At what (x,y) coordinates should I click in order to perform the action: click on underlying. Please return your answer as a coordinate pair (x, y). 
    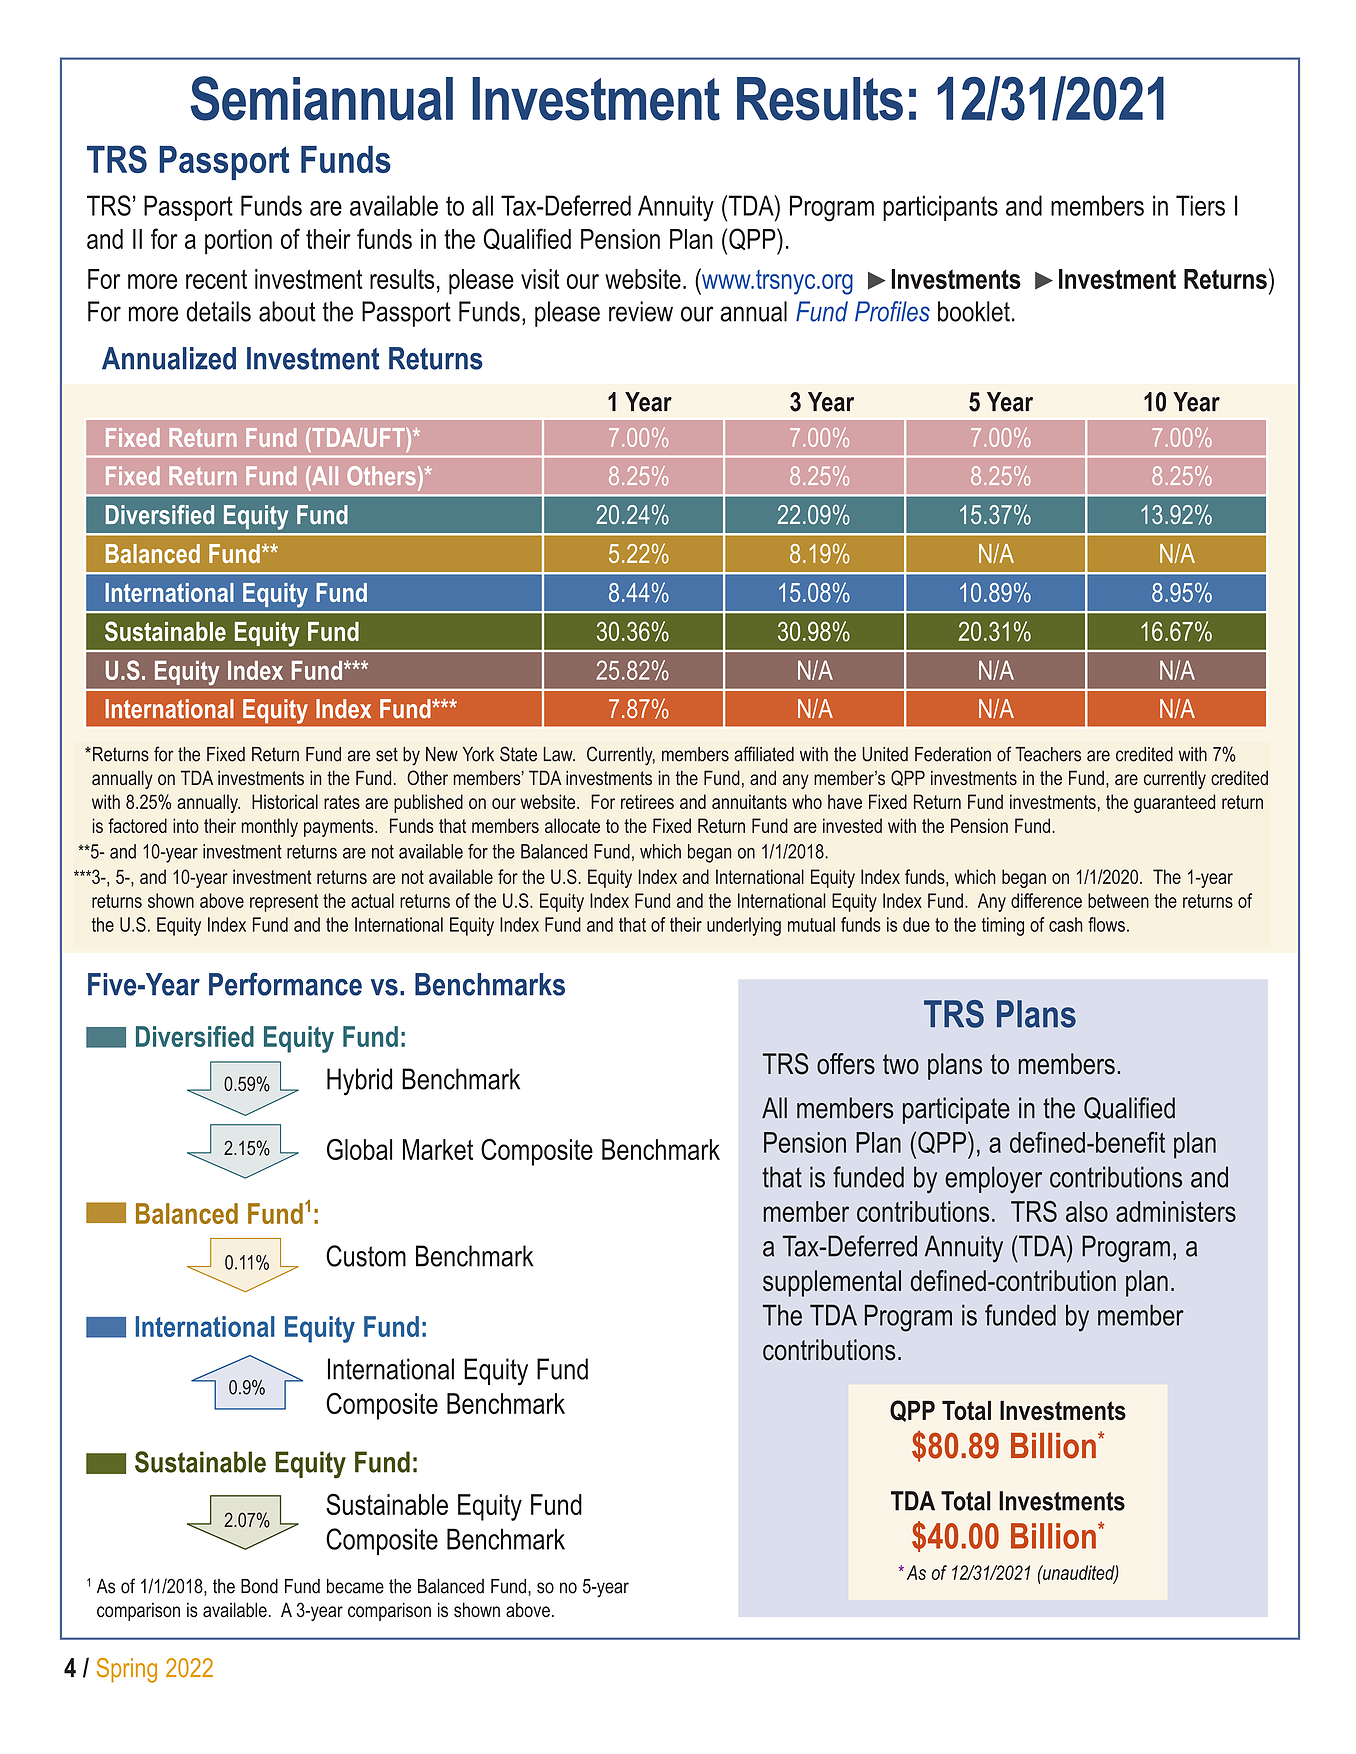
    Looking at the image, I should click on (744, 926).
